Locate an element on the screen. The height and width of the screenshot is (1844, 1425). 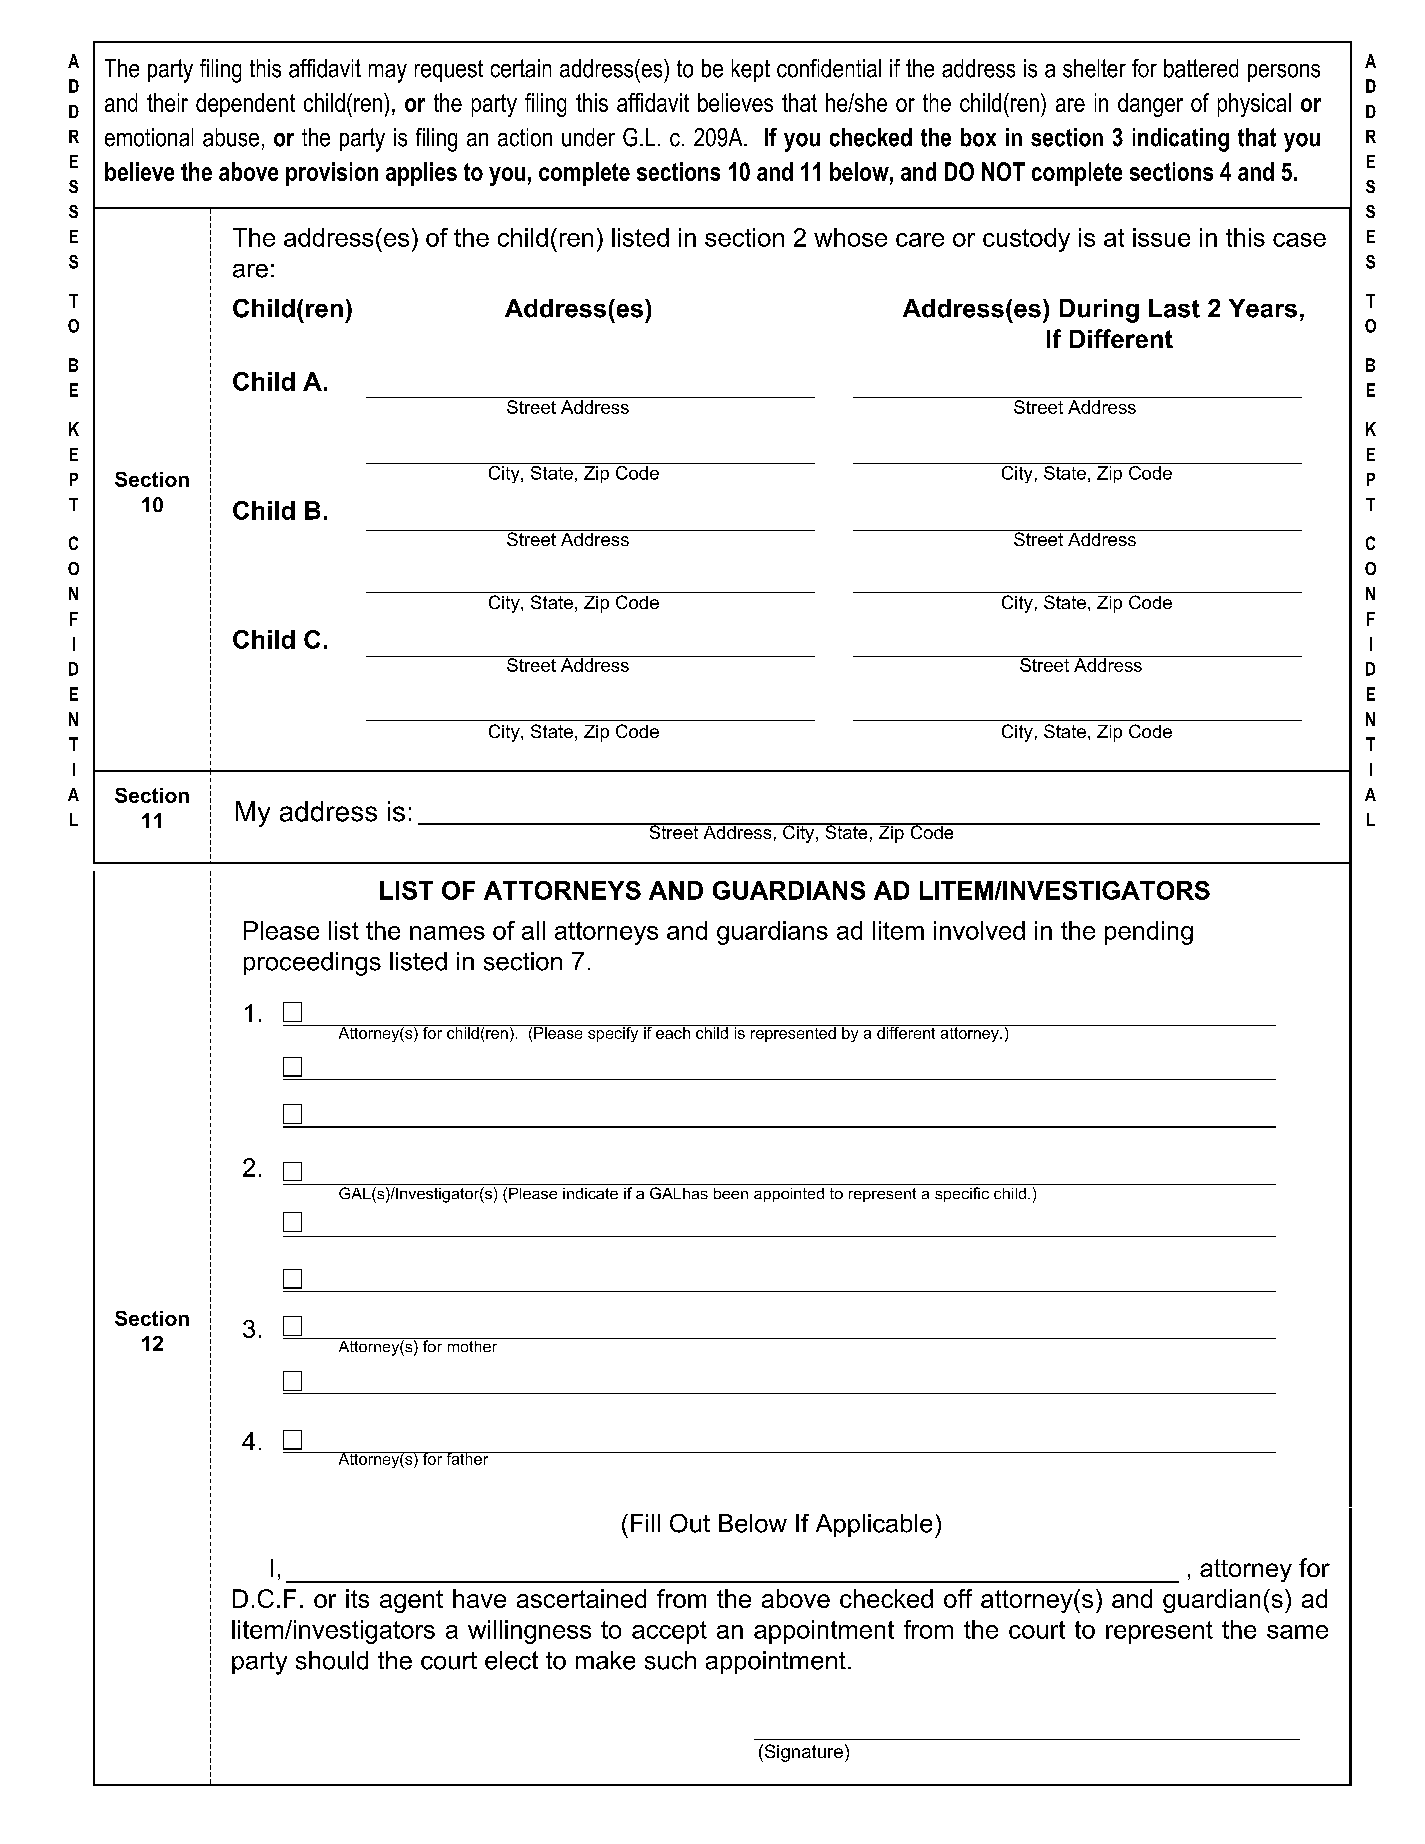
such is located at coordinates (670, 1660).
